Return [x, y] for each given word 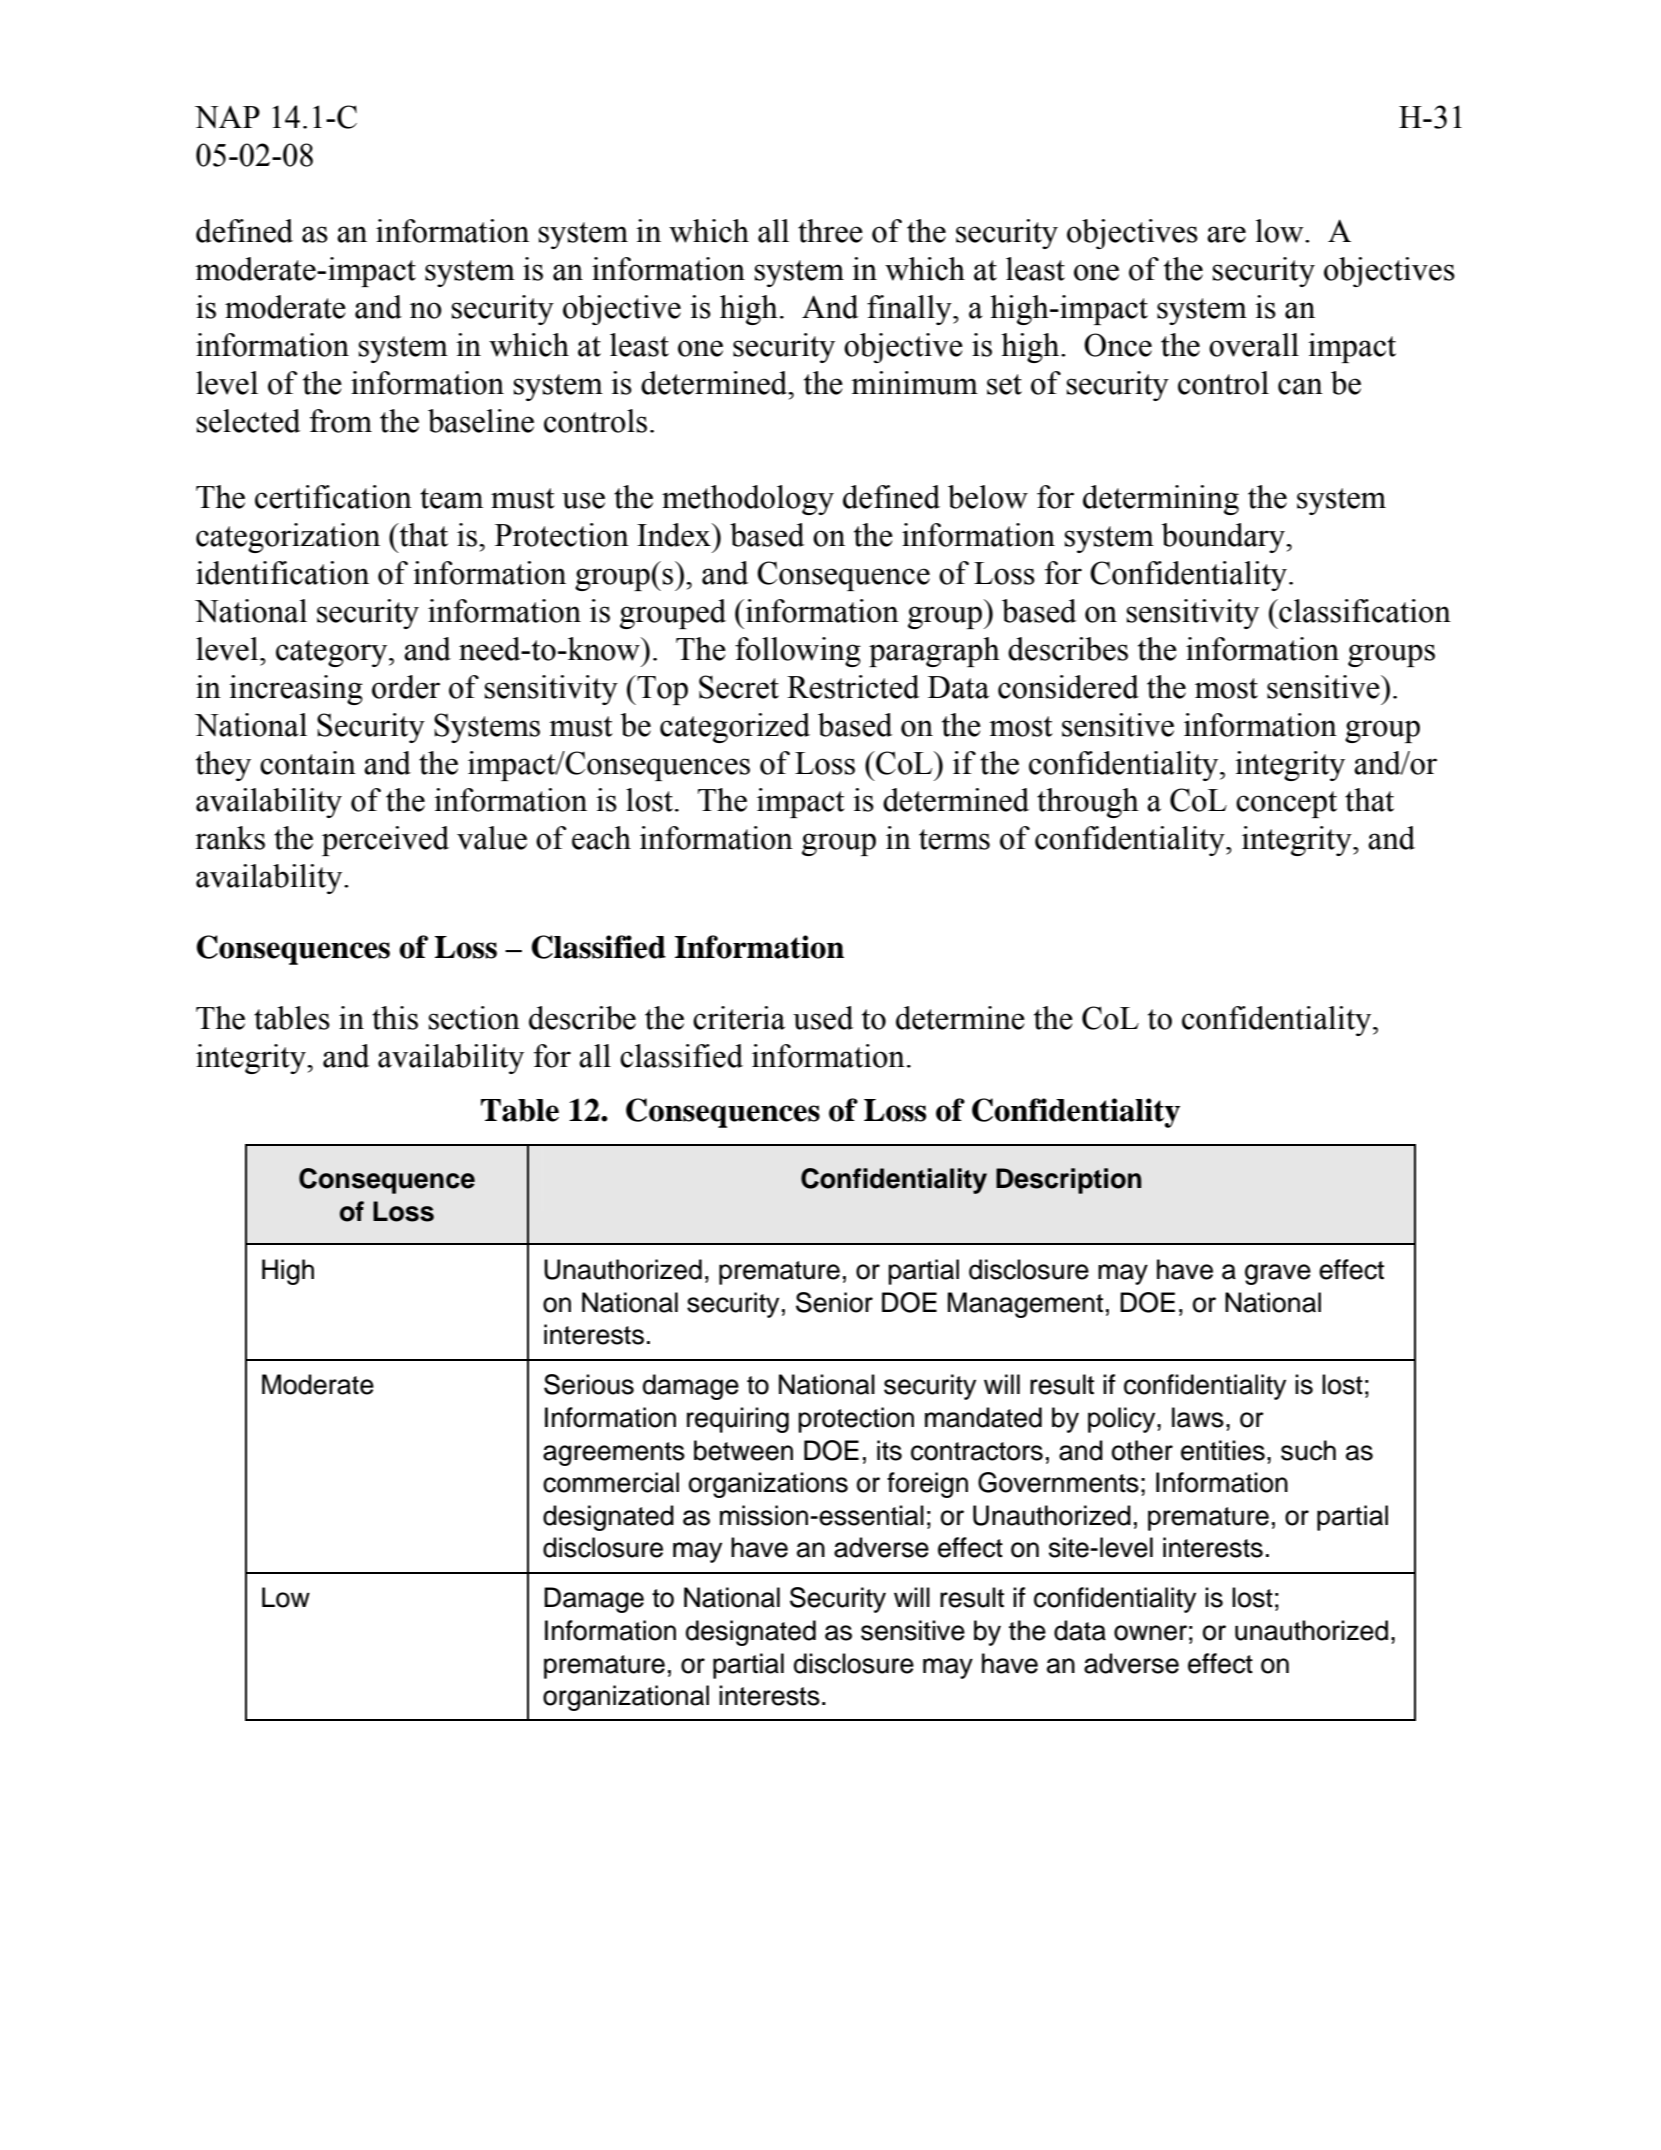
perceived [385, 841]
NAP [227, 116]
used [823, 1018]
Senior [834, 1302]
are [1226, 234]
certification [333, 497]
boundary [1224, 538]
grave [1278, 1274]
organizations [768, 1485]
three [830, 231]
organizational [626, 1698]
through [1088, 803]
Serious [589, 1384]
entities [1223, 1450]
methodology [748, 500]
